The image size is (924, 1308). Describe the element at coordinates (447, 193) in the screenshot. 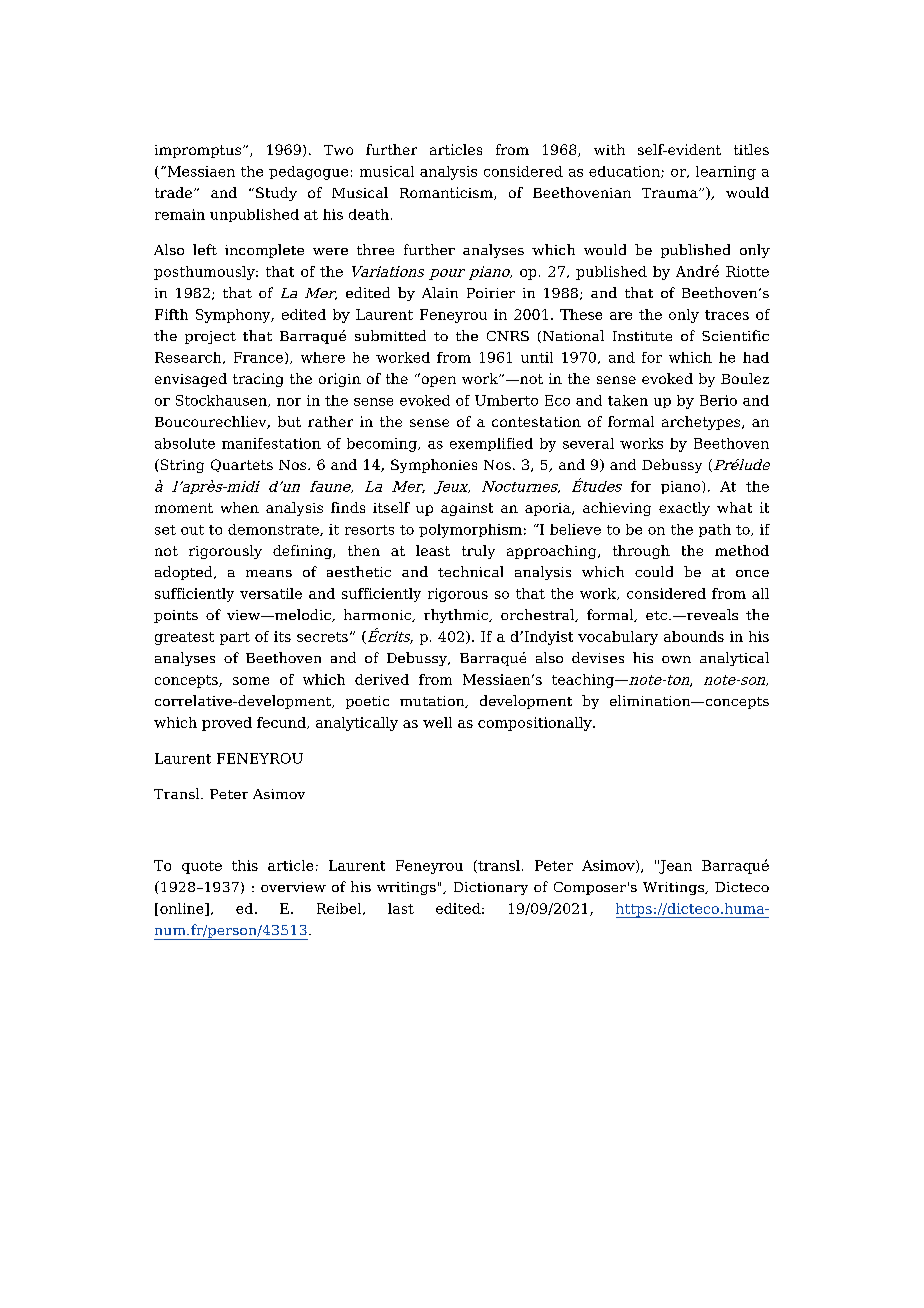

I see `Romanticism` at that location.
